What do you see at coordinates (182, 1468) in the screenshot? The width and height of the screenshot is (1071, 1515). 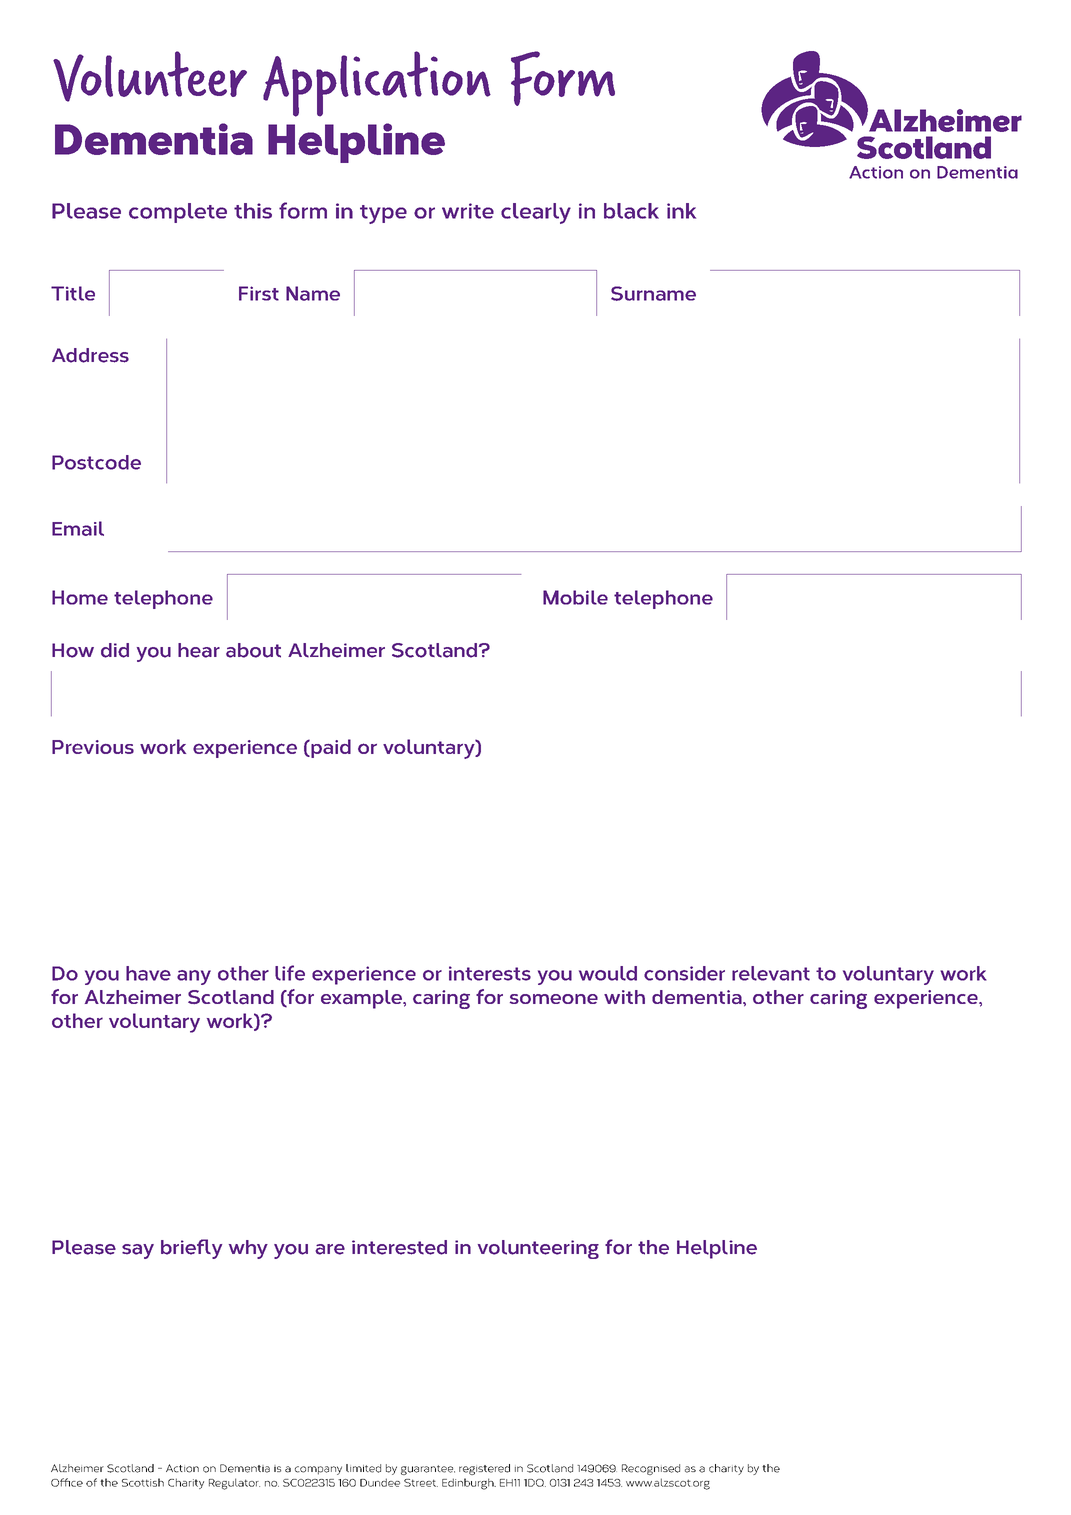 I see `Action` at bounding box center [182, 1468].
